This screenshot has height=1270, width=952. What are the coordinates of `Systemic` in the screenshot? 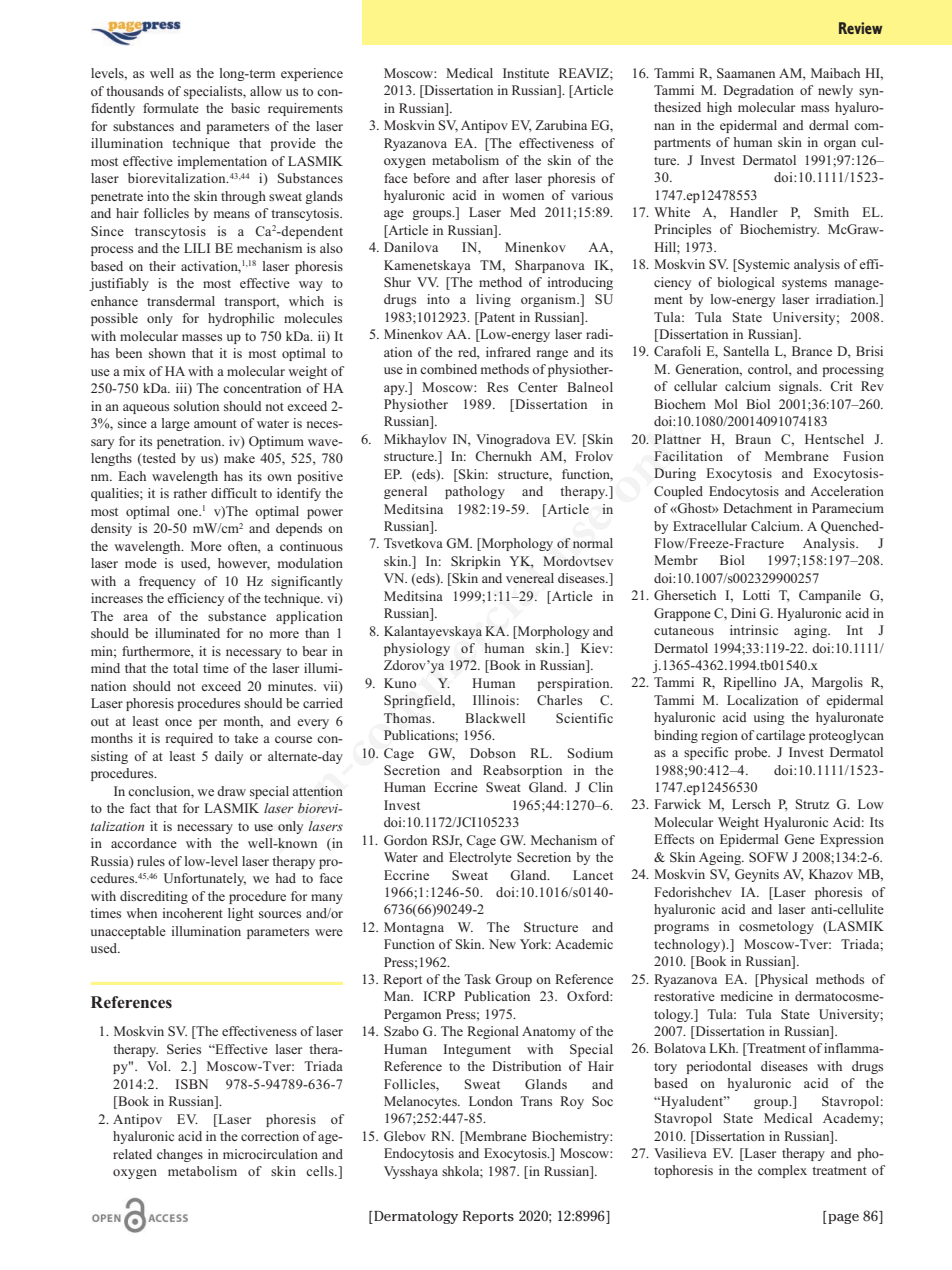 It's located at (763, 265).
